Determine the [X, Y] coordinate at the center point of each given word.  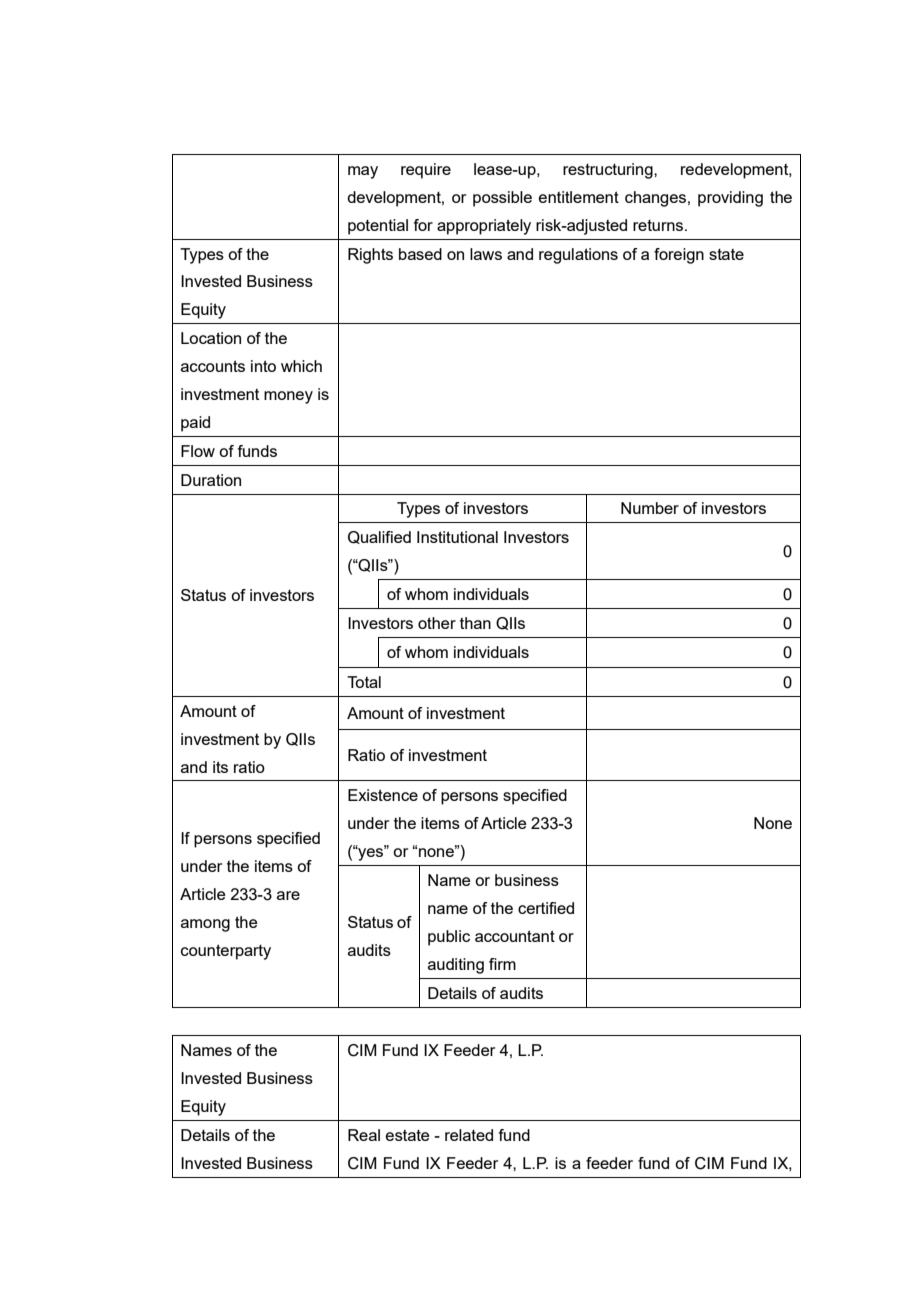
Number [650, 508]
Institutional [457, 537]
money [288, 397]
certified [546, 908]
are [288, 895]
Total [364, 682]
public [449, 938]
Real [364, 1135]
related [469, 1135]
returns [659, 225]
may [363, 172]
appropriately [484, 227]
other [437, 623]
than [475, 623]
